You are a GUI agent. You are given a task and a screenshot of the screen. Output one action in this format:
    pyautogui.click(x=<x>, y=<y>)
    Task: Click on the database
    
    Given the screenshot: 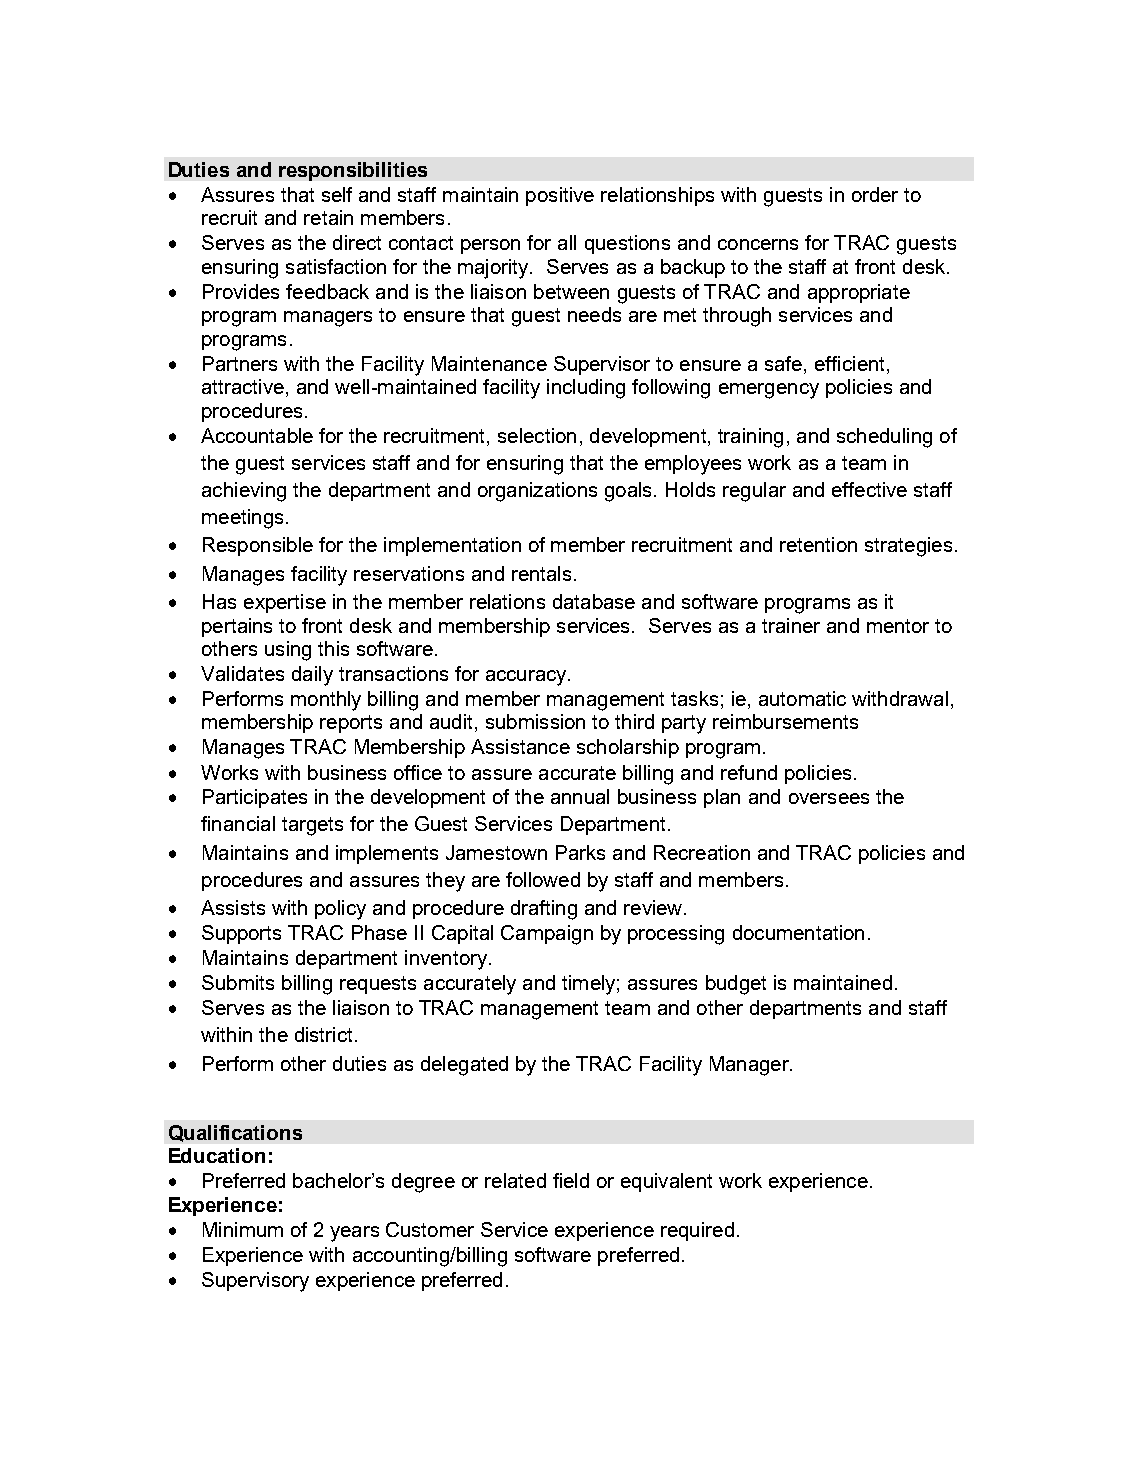 What is the action you would take?
    pyautogui.click(x=594, y=601)
